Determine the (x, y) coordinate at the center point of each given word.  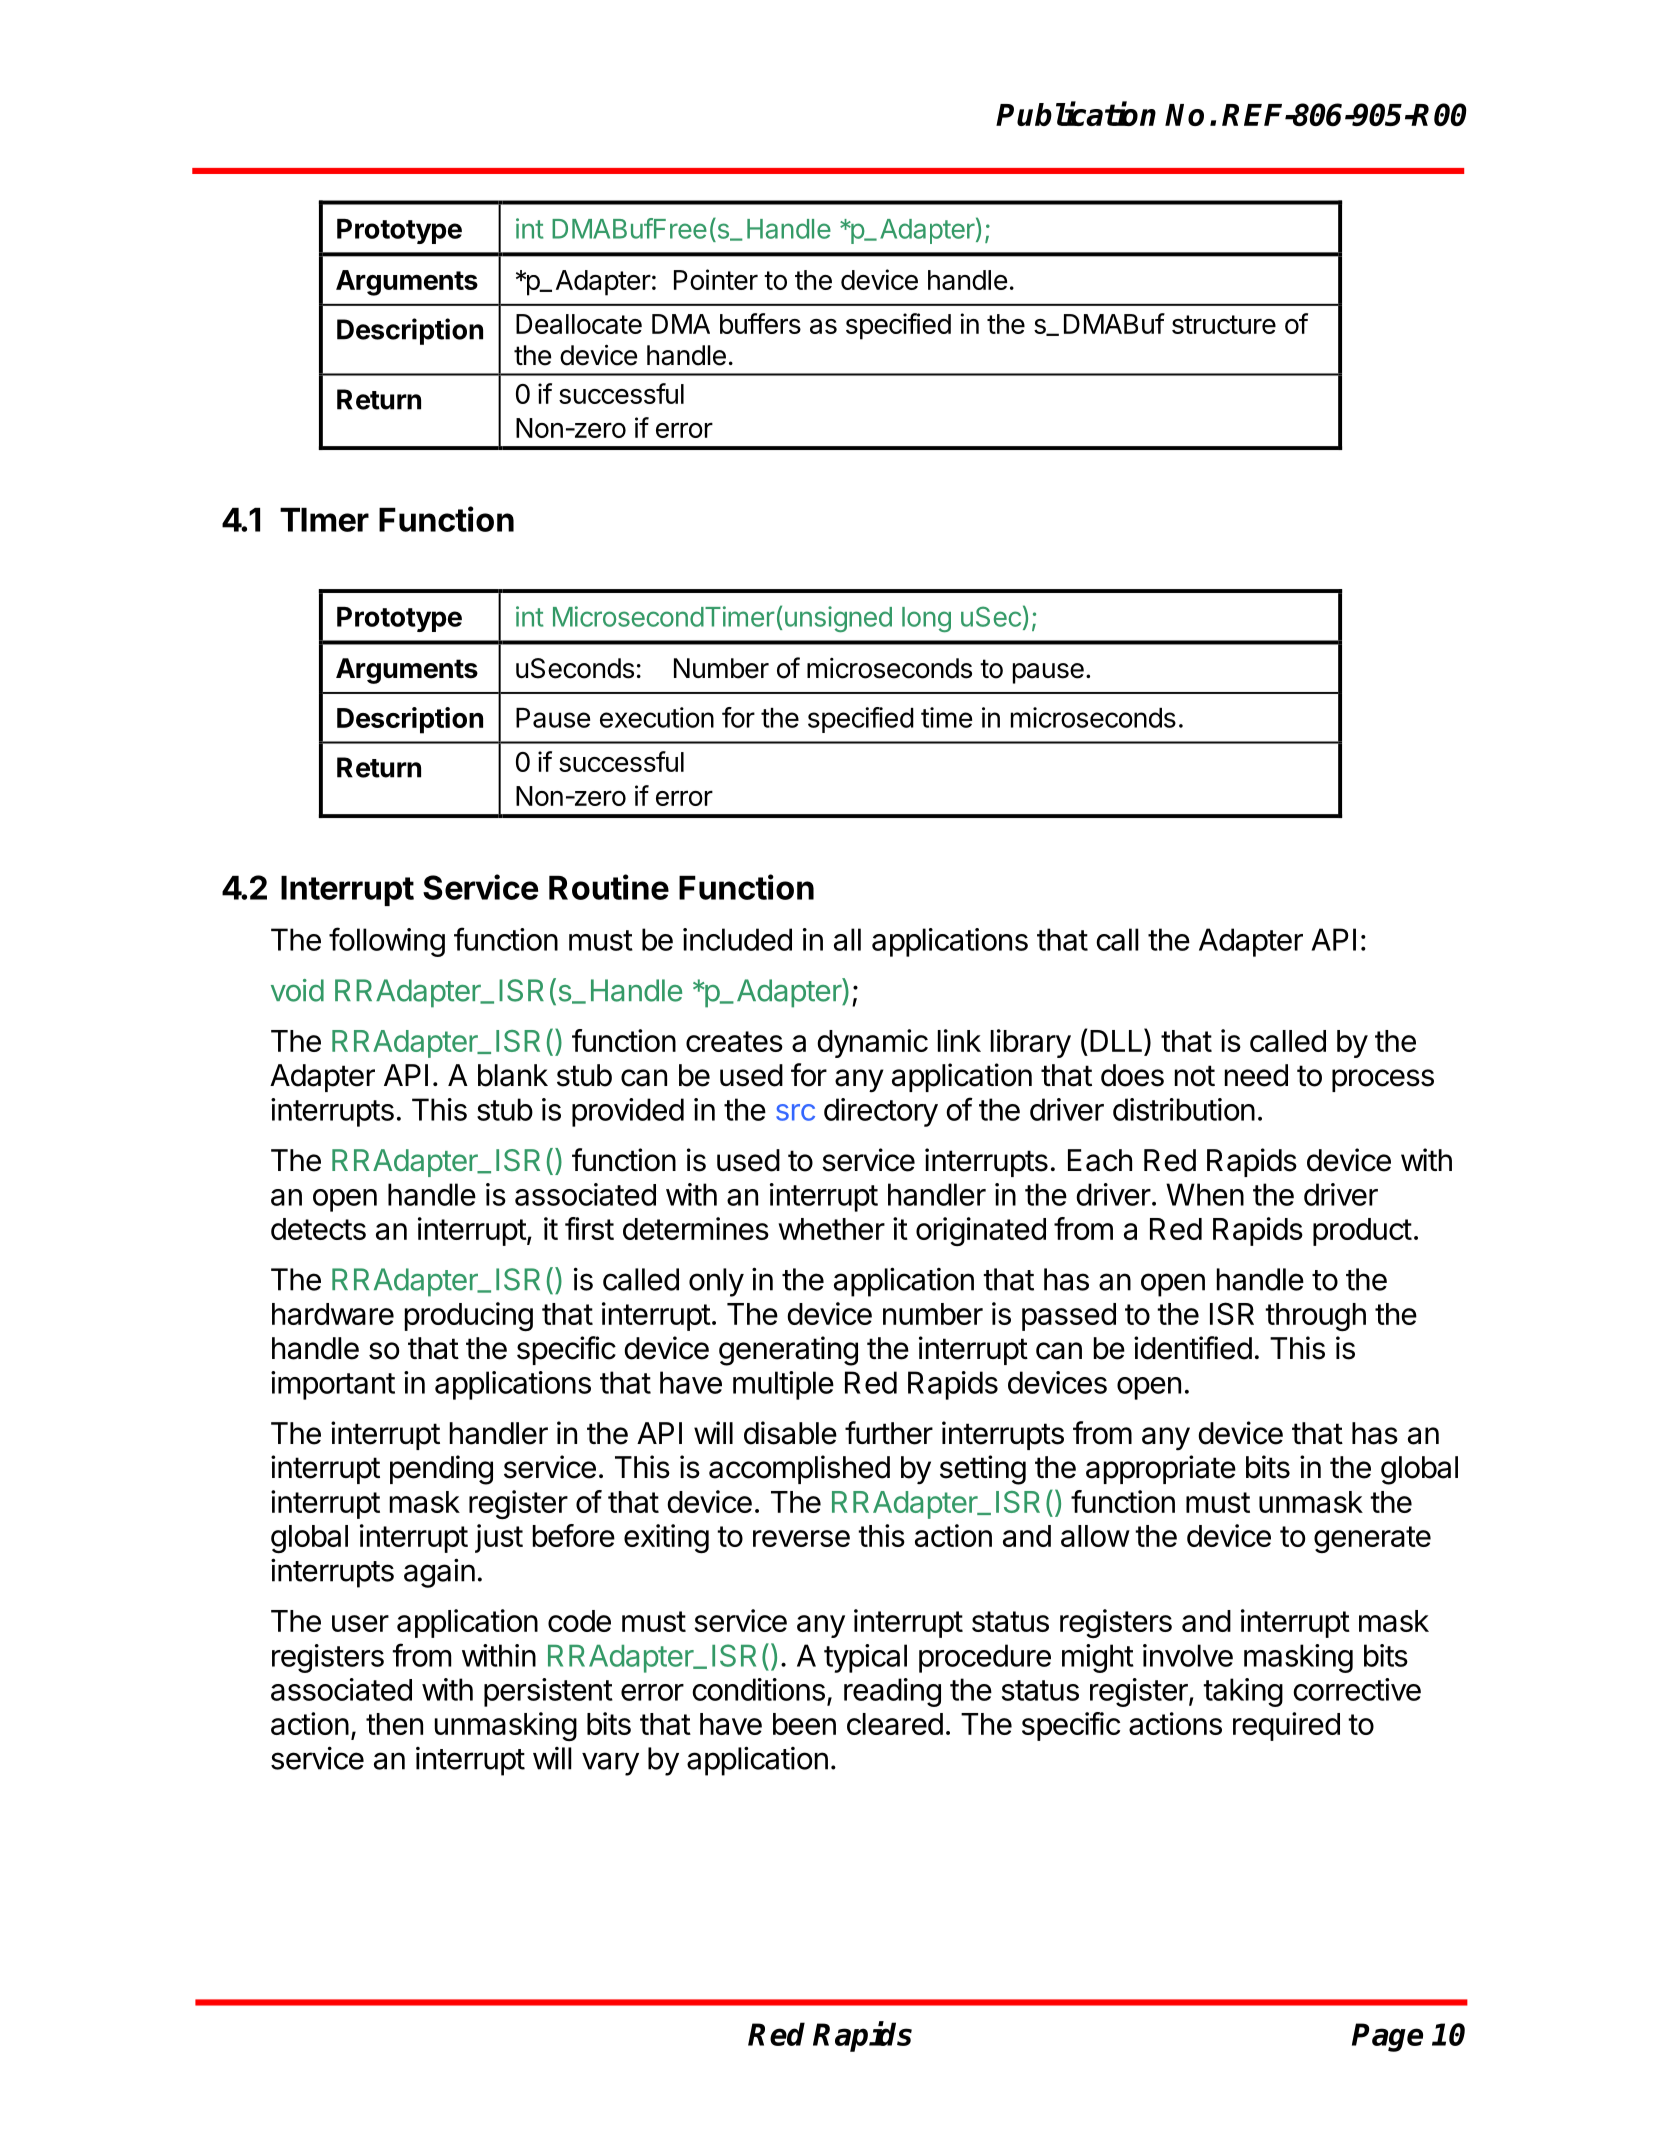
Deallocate (579, 324)
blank (513, 1075)
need (1256, 1075)
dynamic (872, 1043)
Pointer (716, 279)
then (394, 1724)
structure (1224, 324)
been (804, 1724)
